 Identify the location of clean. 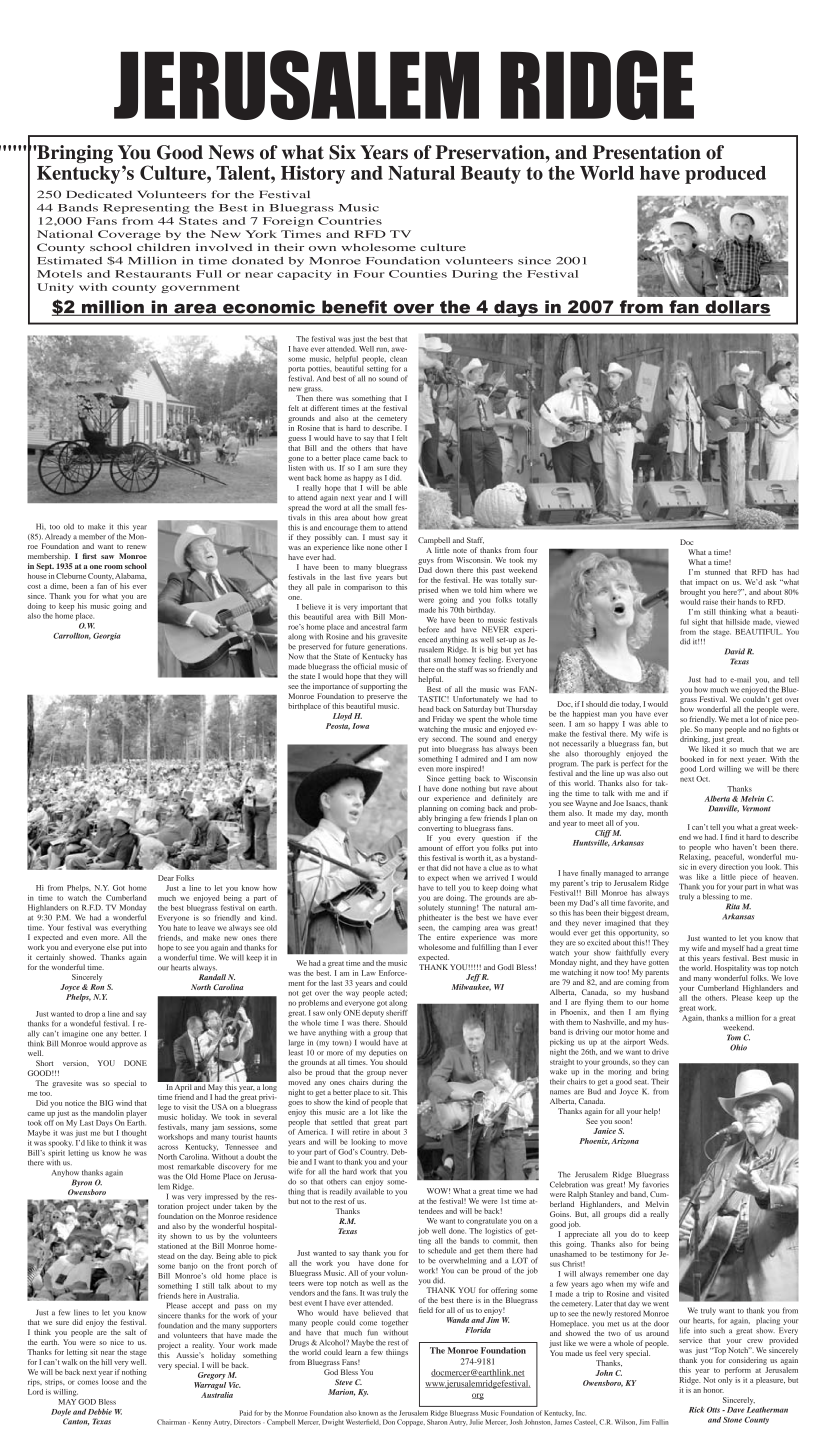
(398, 359).
